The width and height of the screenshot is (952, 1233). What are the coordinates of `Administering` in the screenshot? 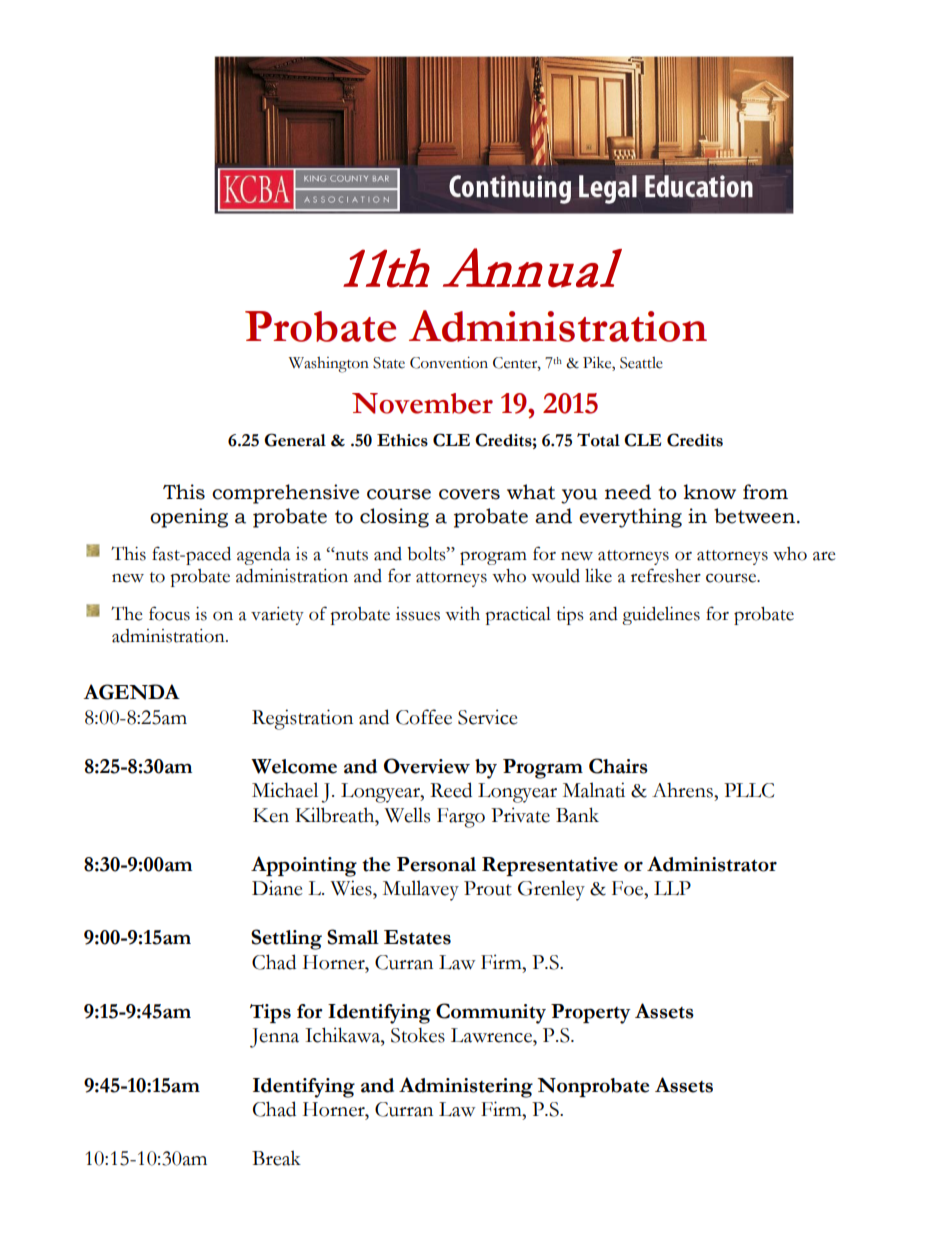 It's located at (466, 1087).
